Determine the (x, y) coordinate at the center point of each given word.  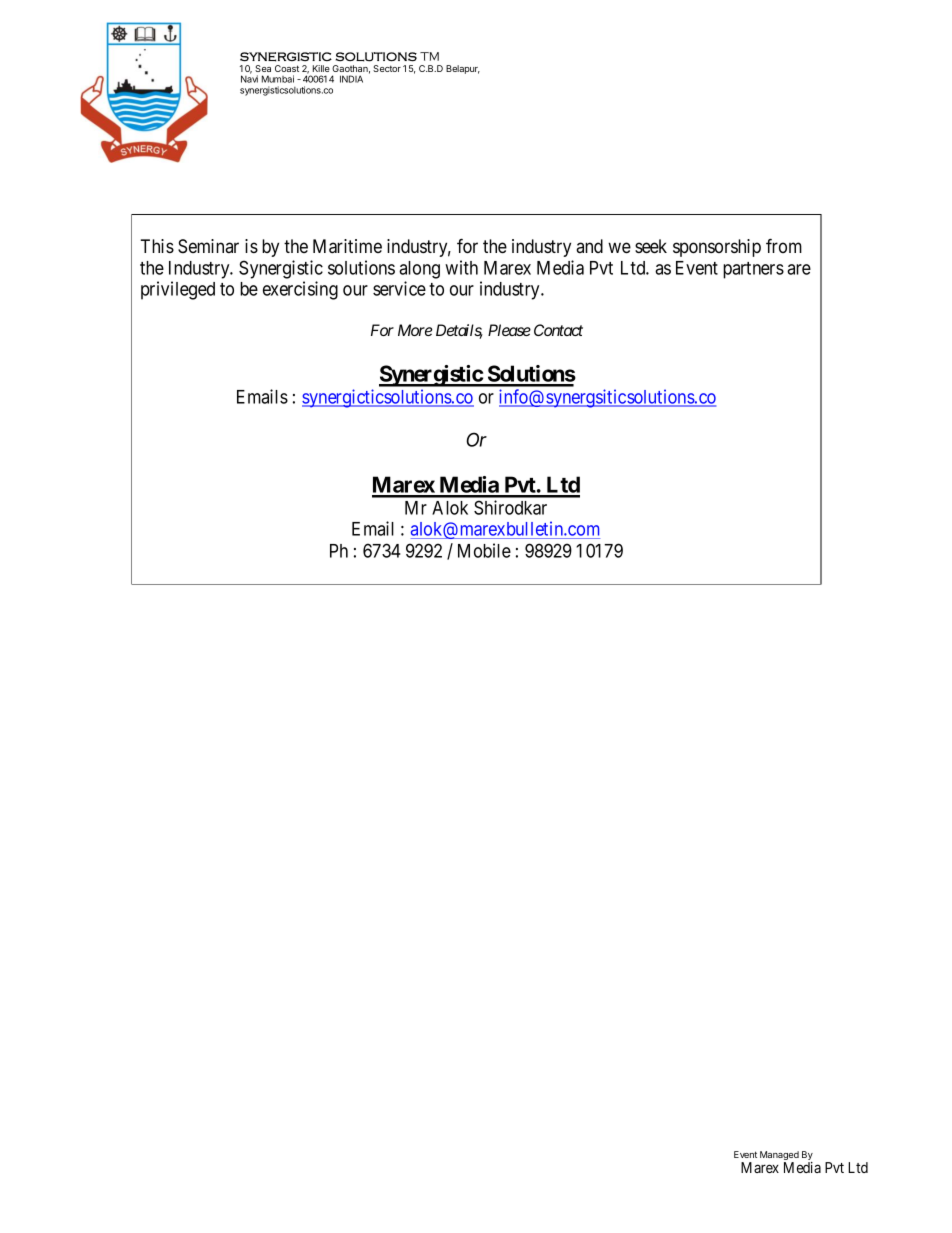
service (399, 288)
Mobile (484, 550)
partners (753, 270)
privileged (178, 290)
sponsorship (717, 248)
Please (509, 330)
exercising (300, 290)
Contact (558, 330)
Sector (387, 68)
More (415, 330)
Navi (249, 79)
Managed (779, 1157)
